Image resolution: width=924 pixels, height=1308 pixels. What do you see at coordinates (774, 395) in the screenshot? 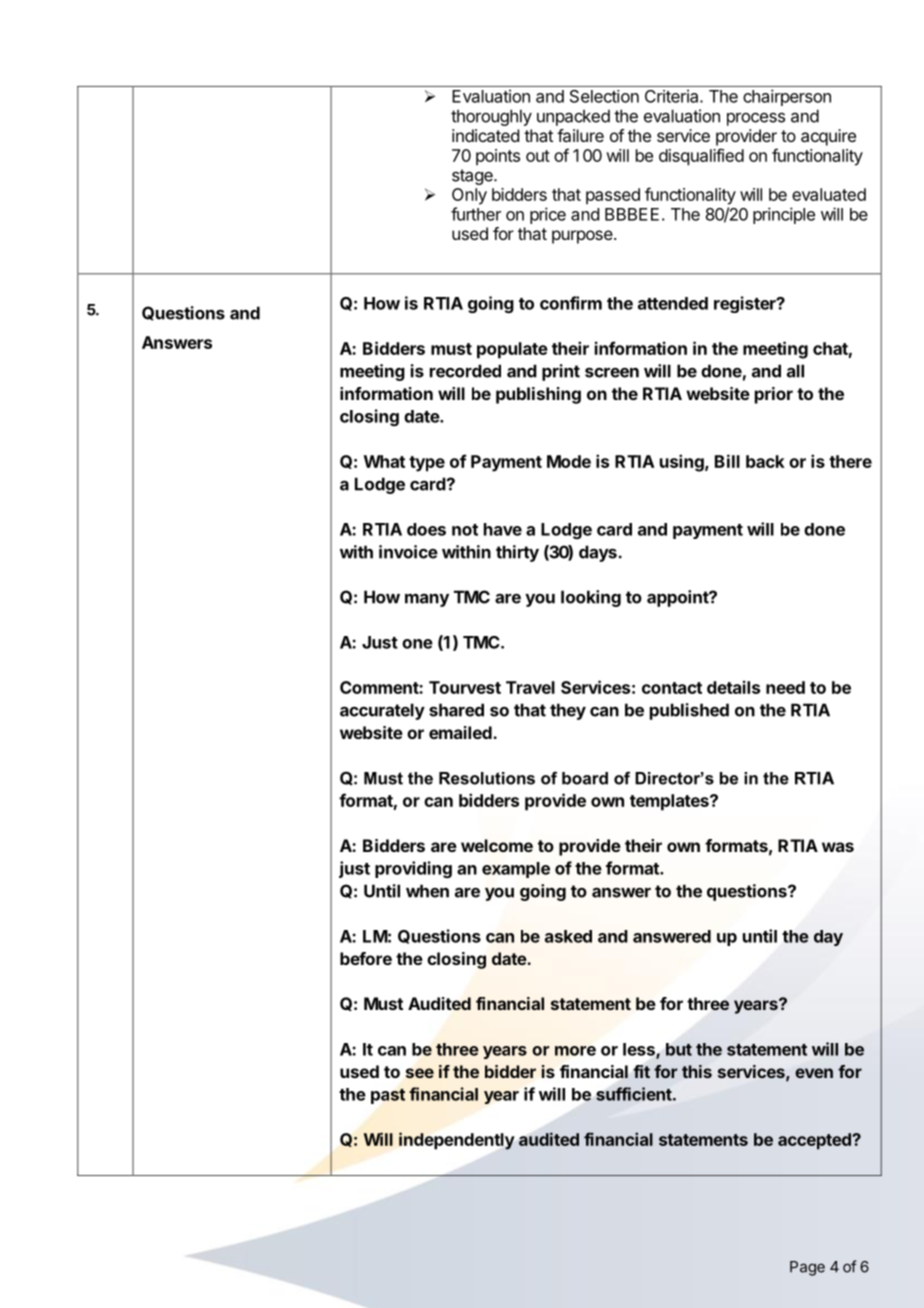
I see `prior` at bounding box center [774, 395].
